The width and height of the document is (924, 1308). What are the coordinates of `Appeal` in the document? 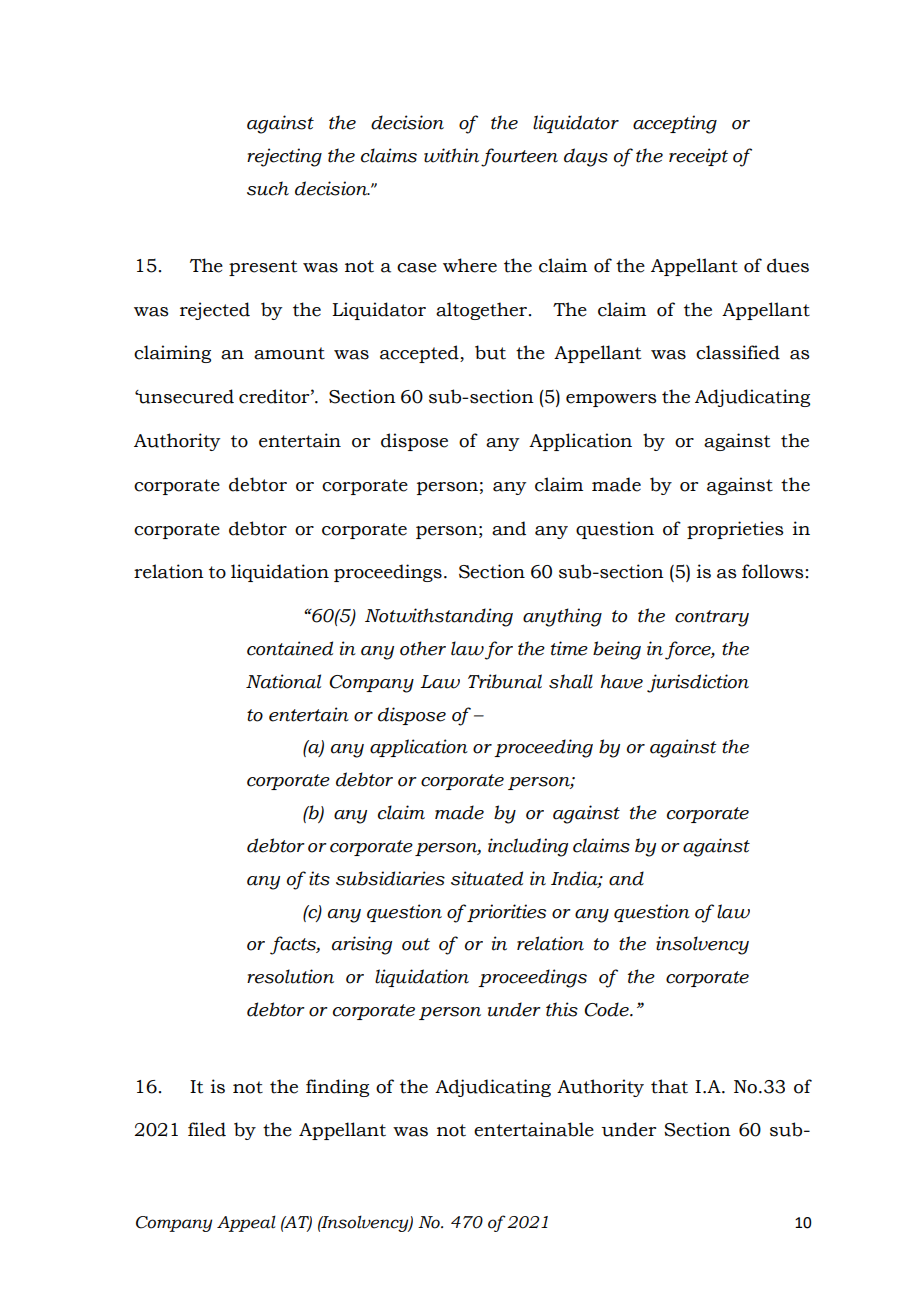 It's located at (246, 1223).
